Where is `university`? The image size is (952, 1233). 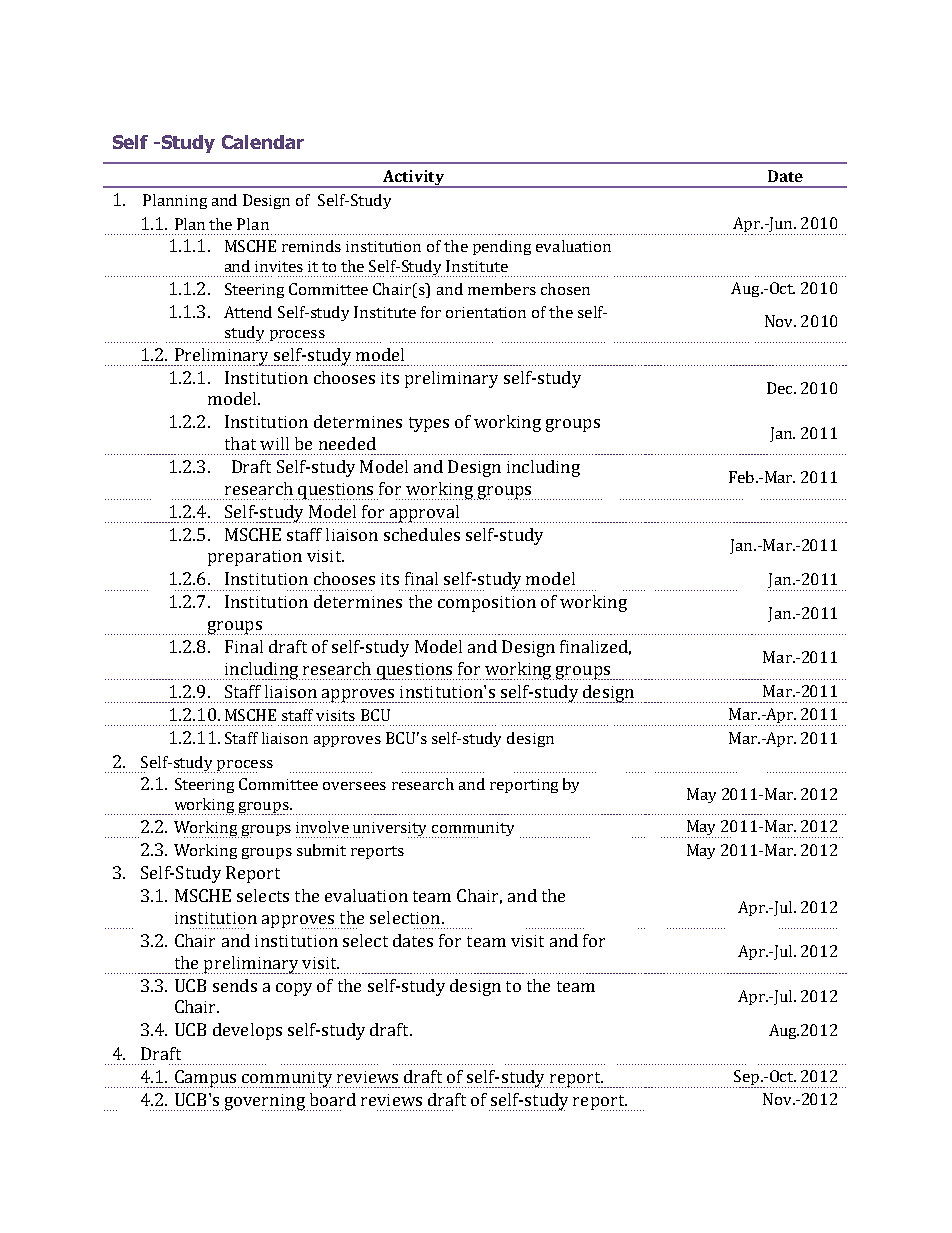
university is located at coordinates (391, 830).
